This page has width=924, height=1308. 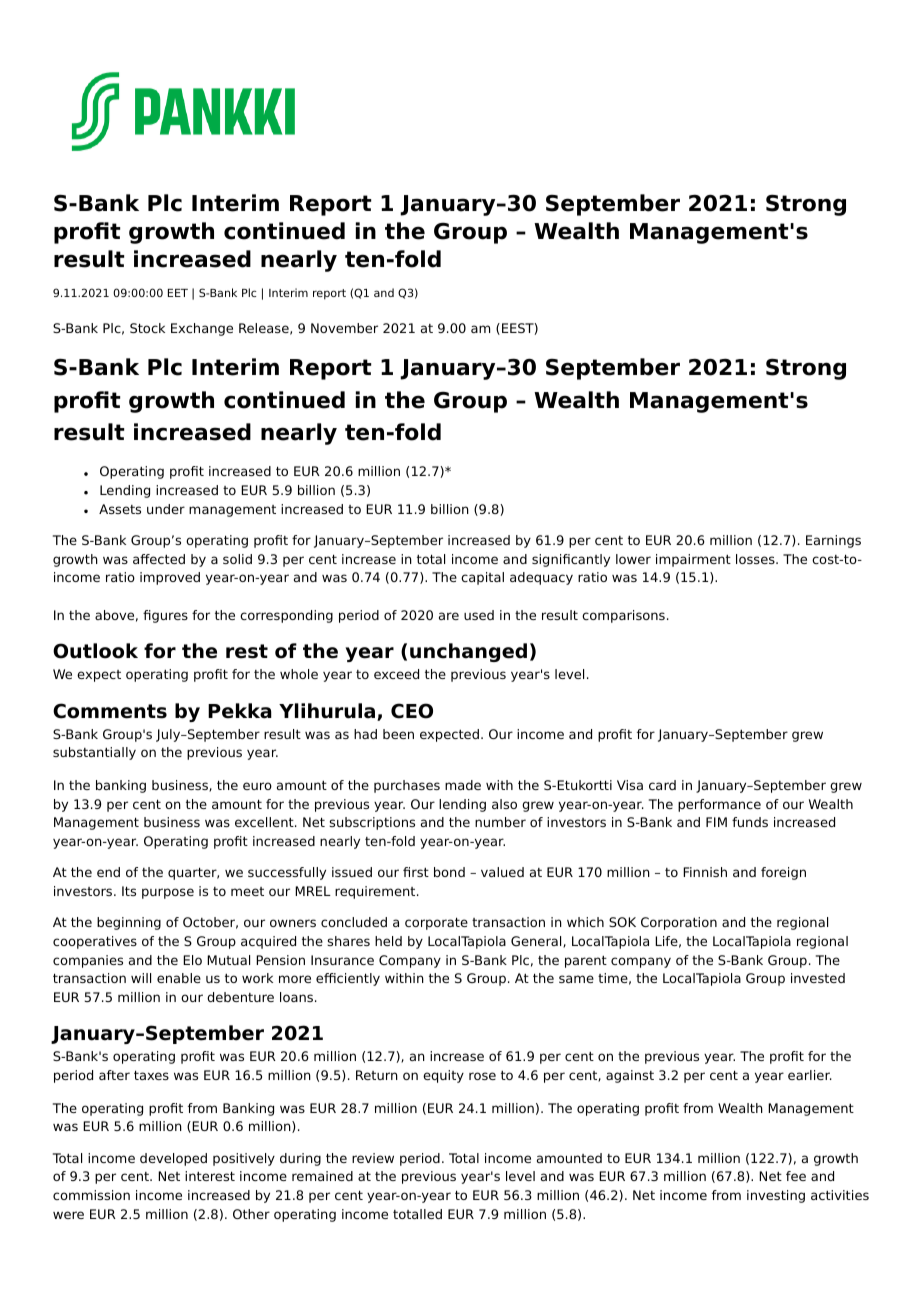 I want to click on foreign, so click(x=783, y=873).
